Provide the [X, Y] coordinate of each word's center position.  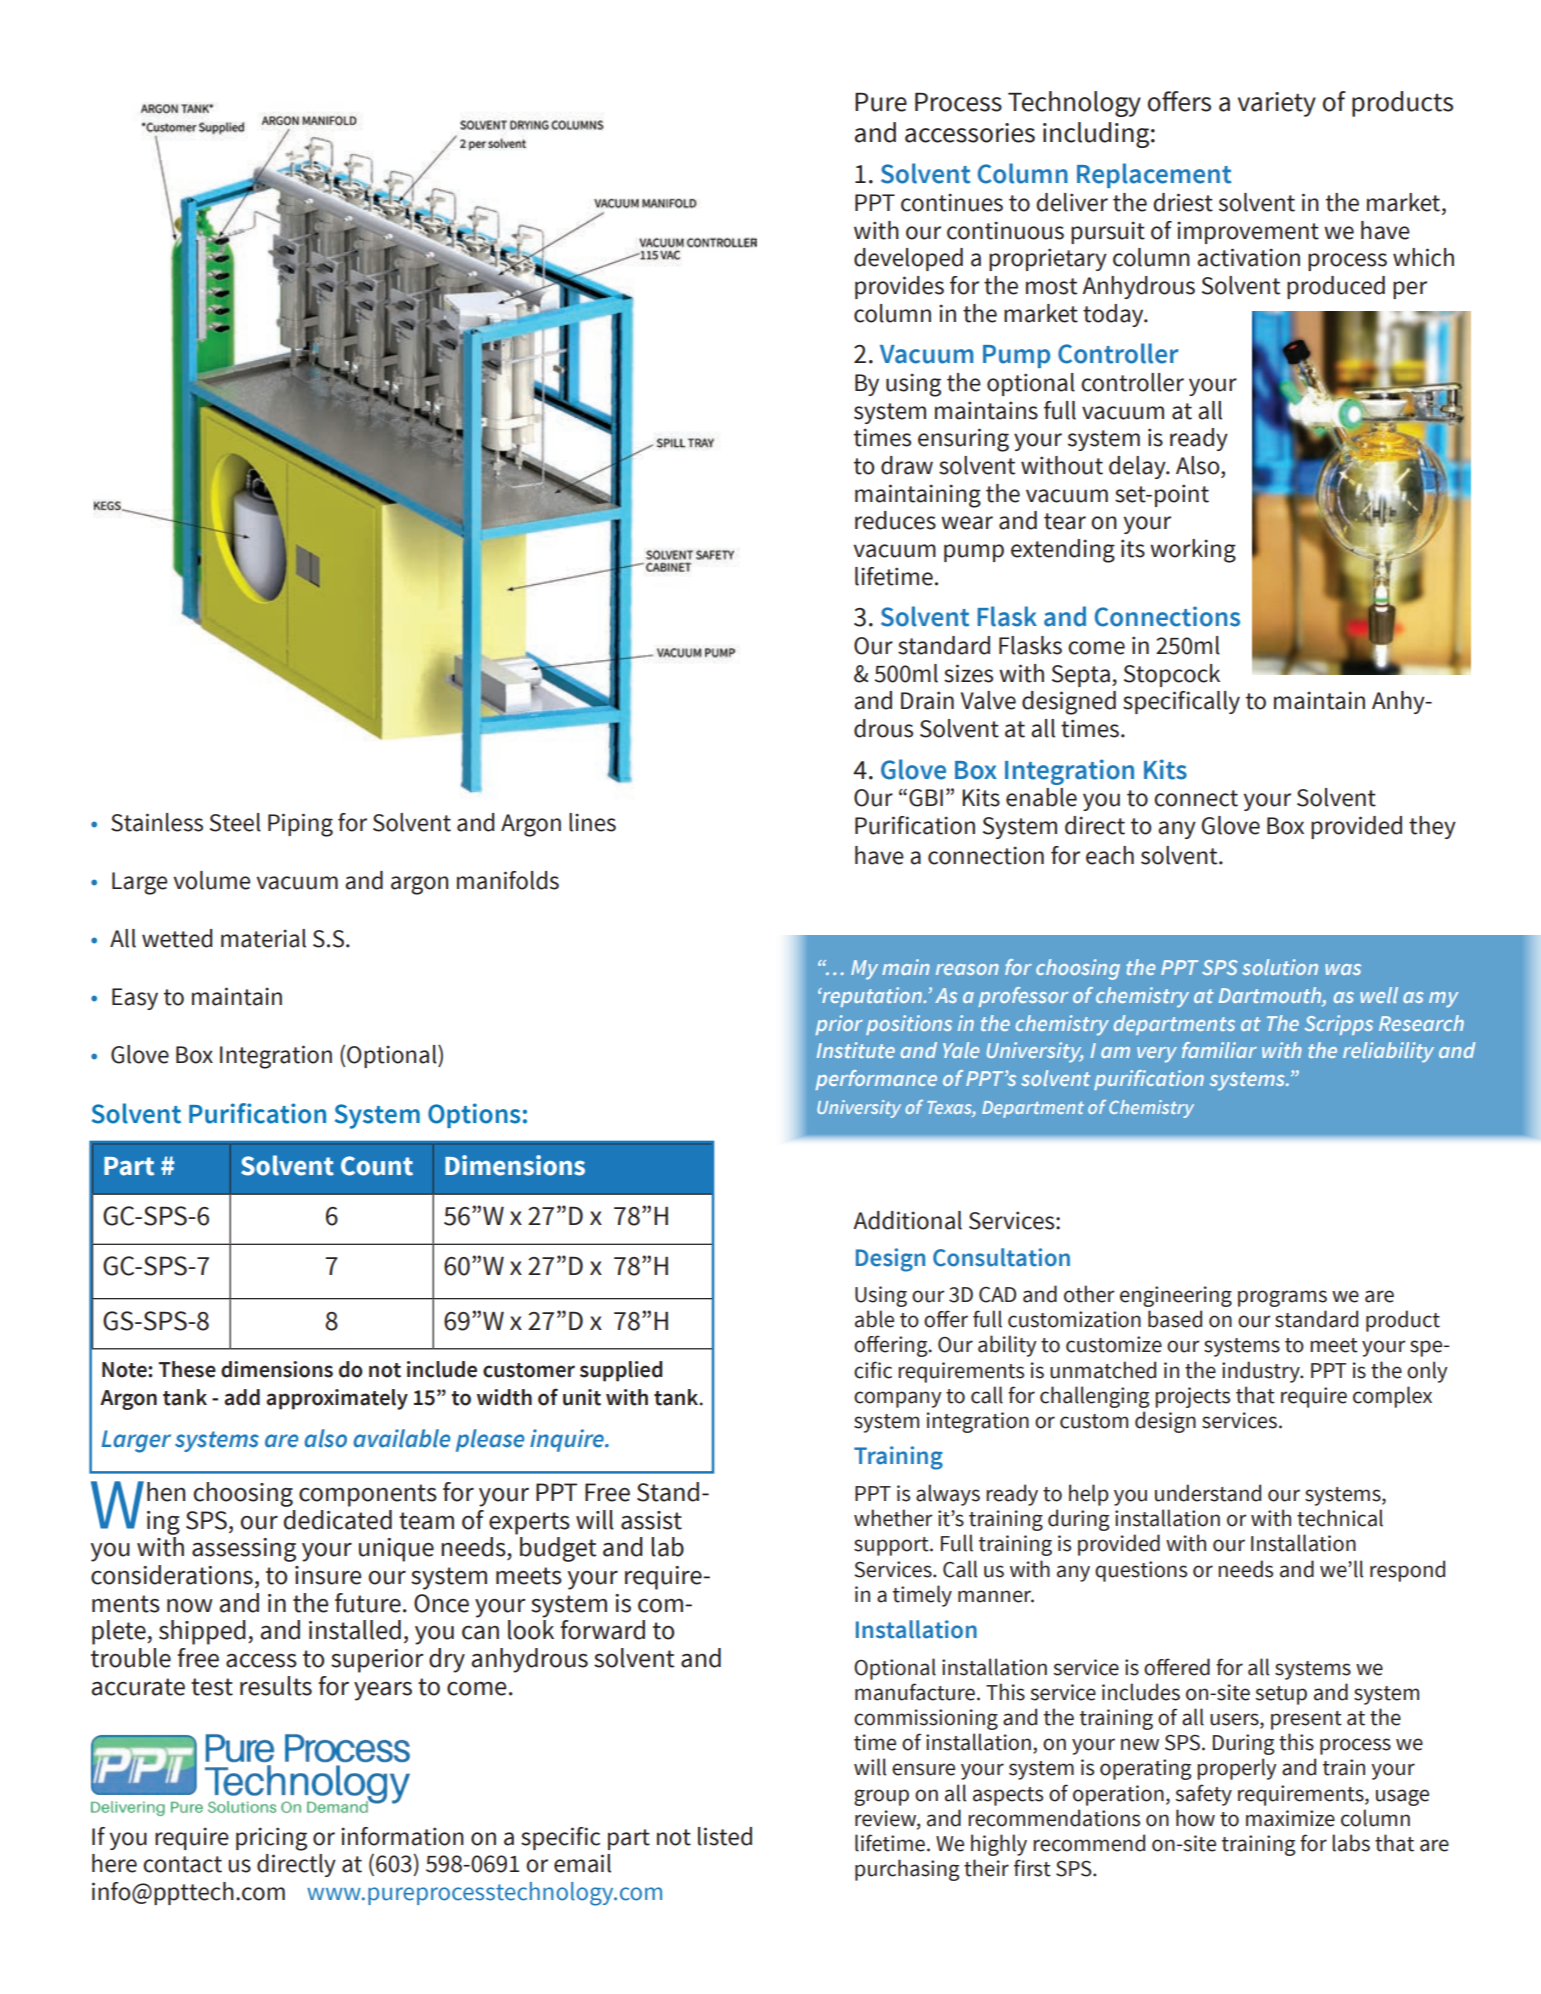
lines [592, 822]
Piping [300, 825]
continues [952, 202]
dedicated [338, 1520]
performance [876, 1080]
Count [377, 1166]
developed [908, 259]
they [1432, 827]
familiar [1219, 1050]
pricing [271, 1839]
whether [893, 1518]
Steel [235, 822]
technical [1340, 1518]
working [1193, 551]
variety [1277, 104]
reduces [895, 520]
